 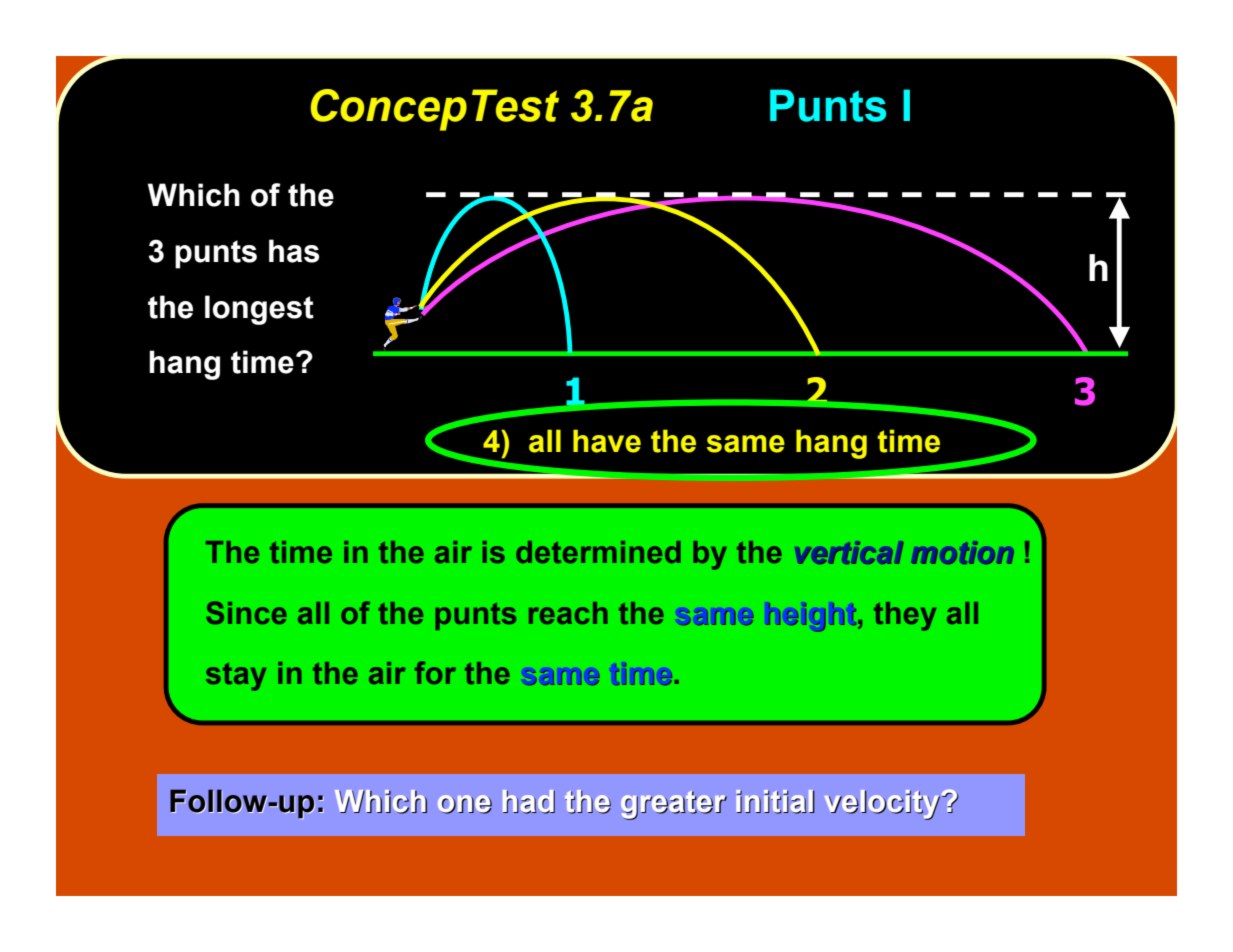 What do you see at coordinates (246, 612) in the screenshot?
I see `Since` at bounding box center [246, 612].
